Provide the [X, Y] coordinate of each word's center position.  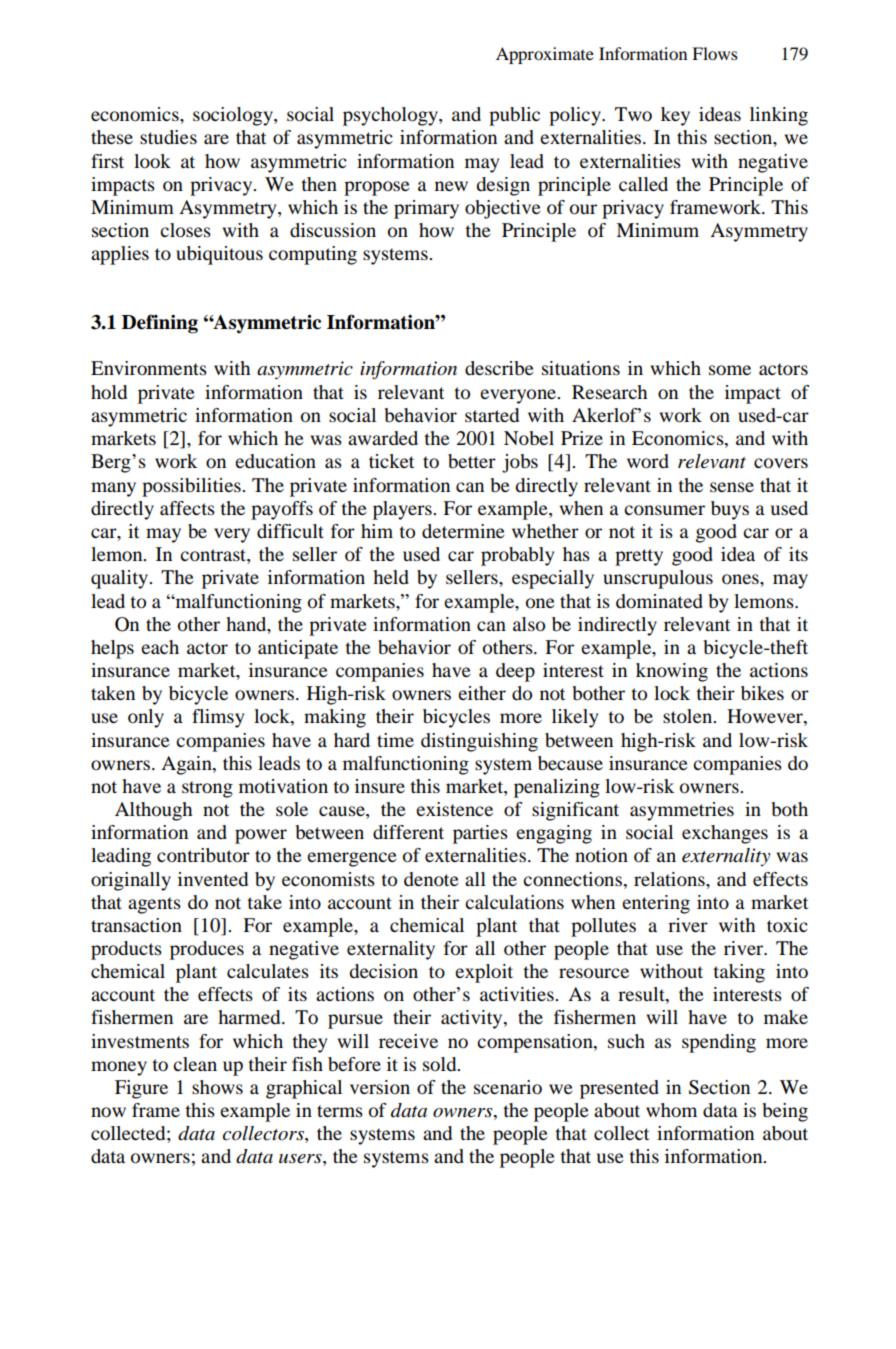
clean [195, 1064]
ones [741, 579]
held [391, 577]
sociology [234, 116]
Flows [715, 53]
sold [441, 1064]
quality [121, 579]
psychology [391, 116]
